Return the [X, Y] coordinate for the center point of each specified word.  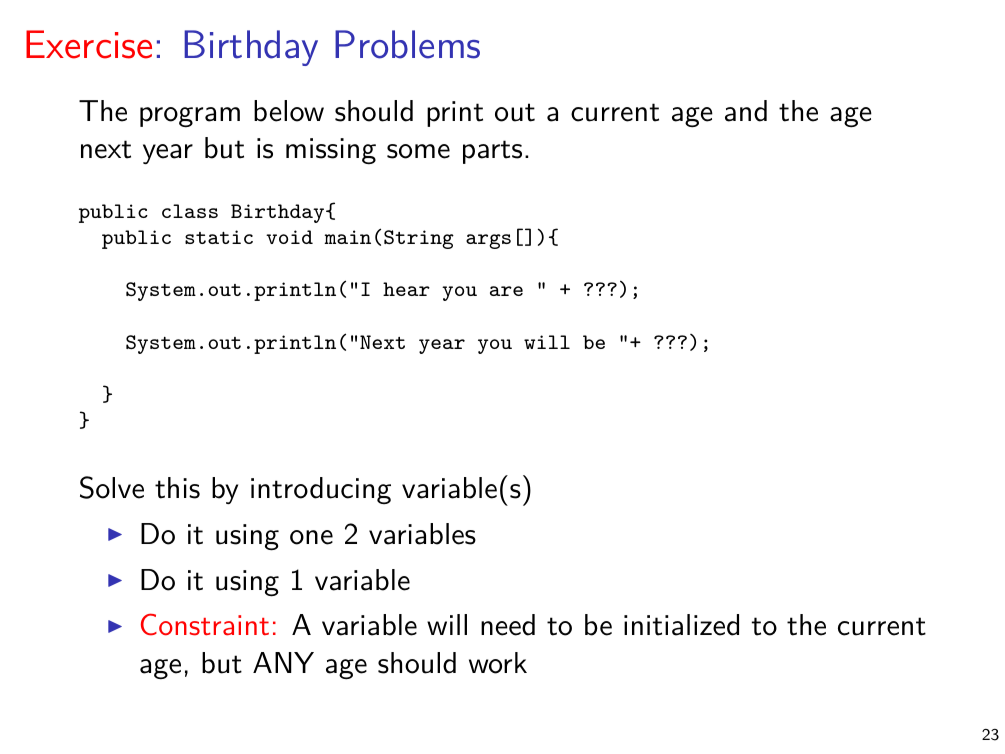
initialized [681, 625]
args [488, 241]
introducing [321, 490]
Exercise [89, 44]
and [746, 111]
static [219, 237]
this [177, 488]
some [418, 151]
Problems [407, 44]
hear [406, 289]
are [506, 291]
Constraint [205, 624]
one [311, 537]
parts [492, 152]
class [190, 211]
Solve [112, 487]
